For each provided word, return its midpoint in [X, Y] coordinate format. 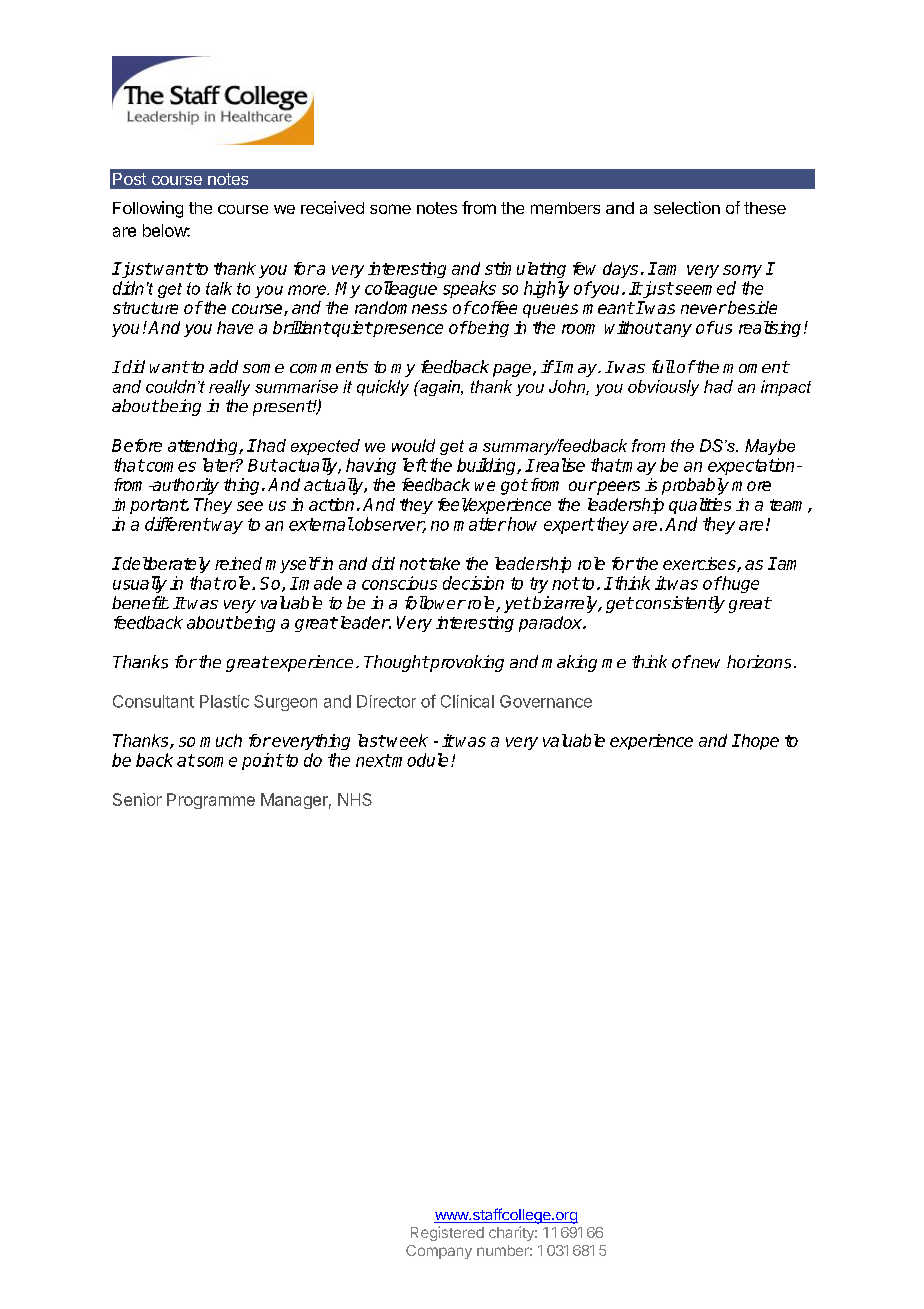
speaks [469, 289]
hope [759, 742]
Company [439, 1252]
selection [687, 207]
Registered [447, 1233]
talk [219, 288]
